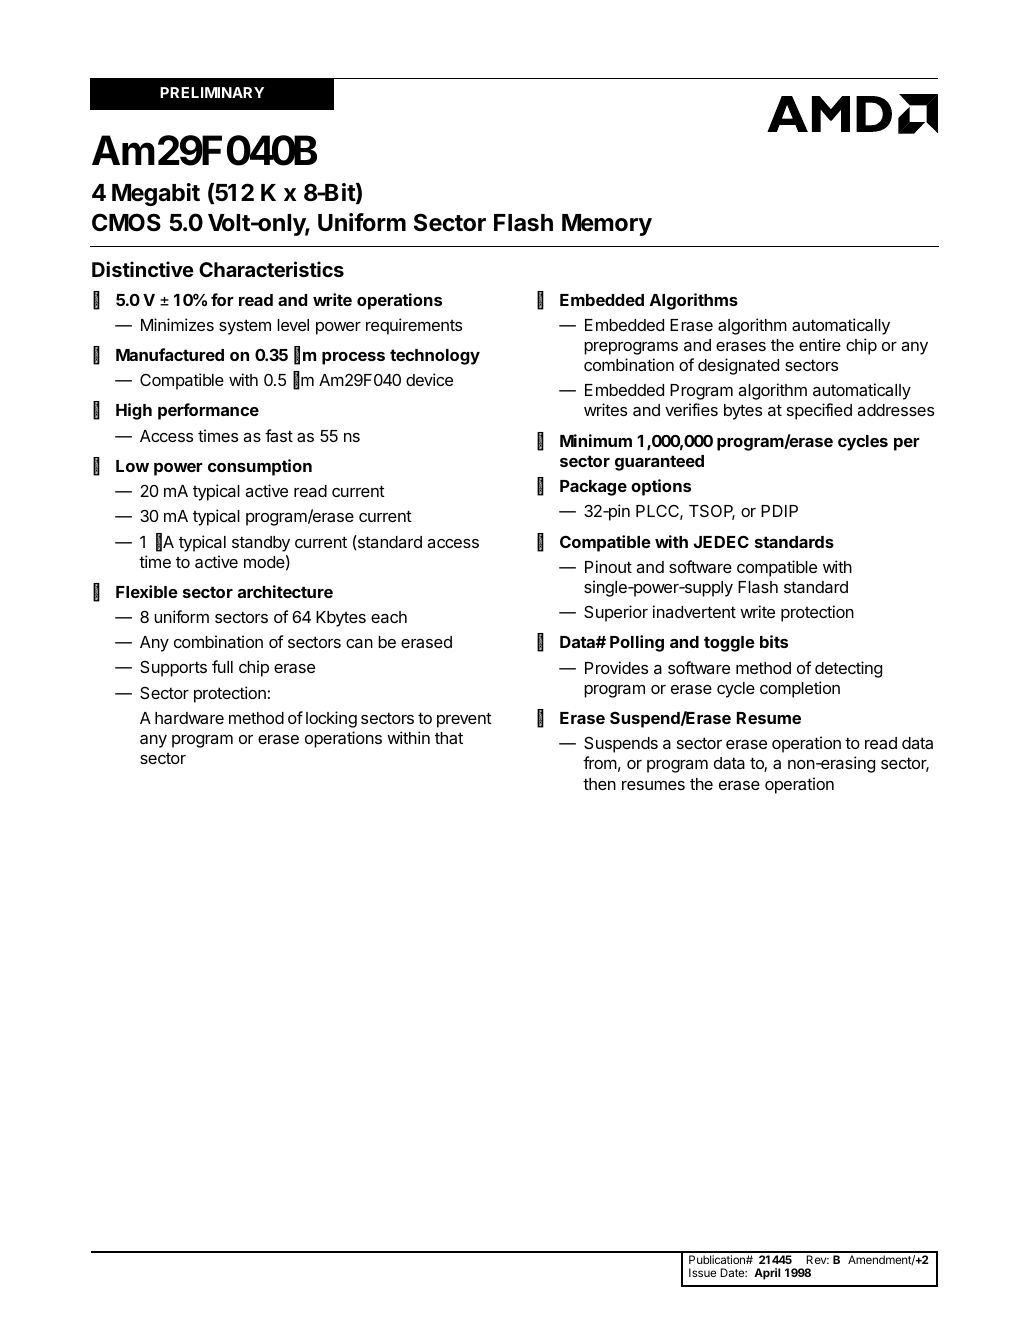 The height and width of the document is (1332, 1027). I want to click on PRELIMINARY, so click(212, 92).
